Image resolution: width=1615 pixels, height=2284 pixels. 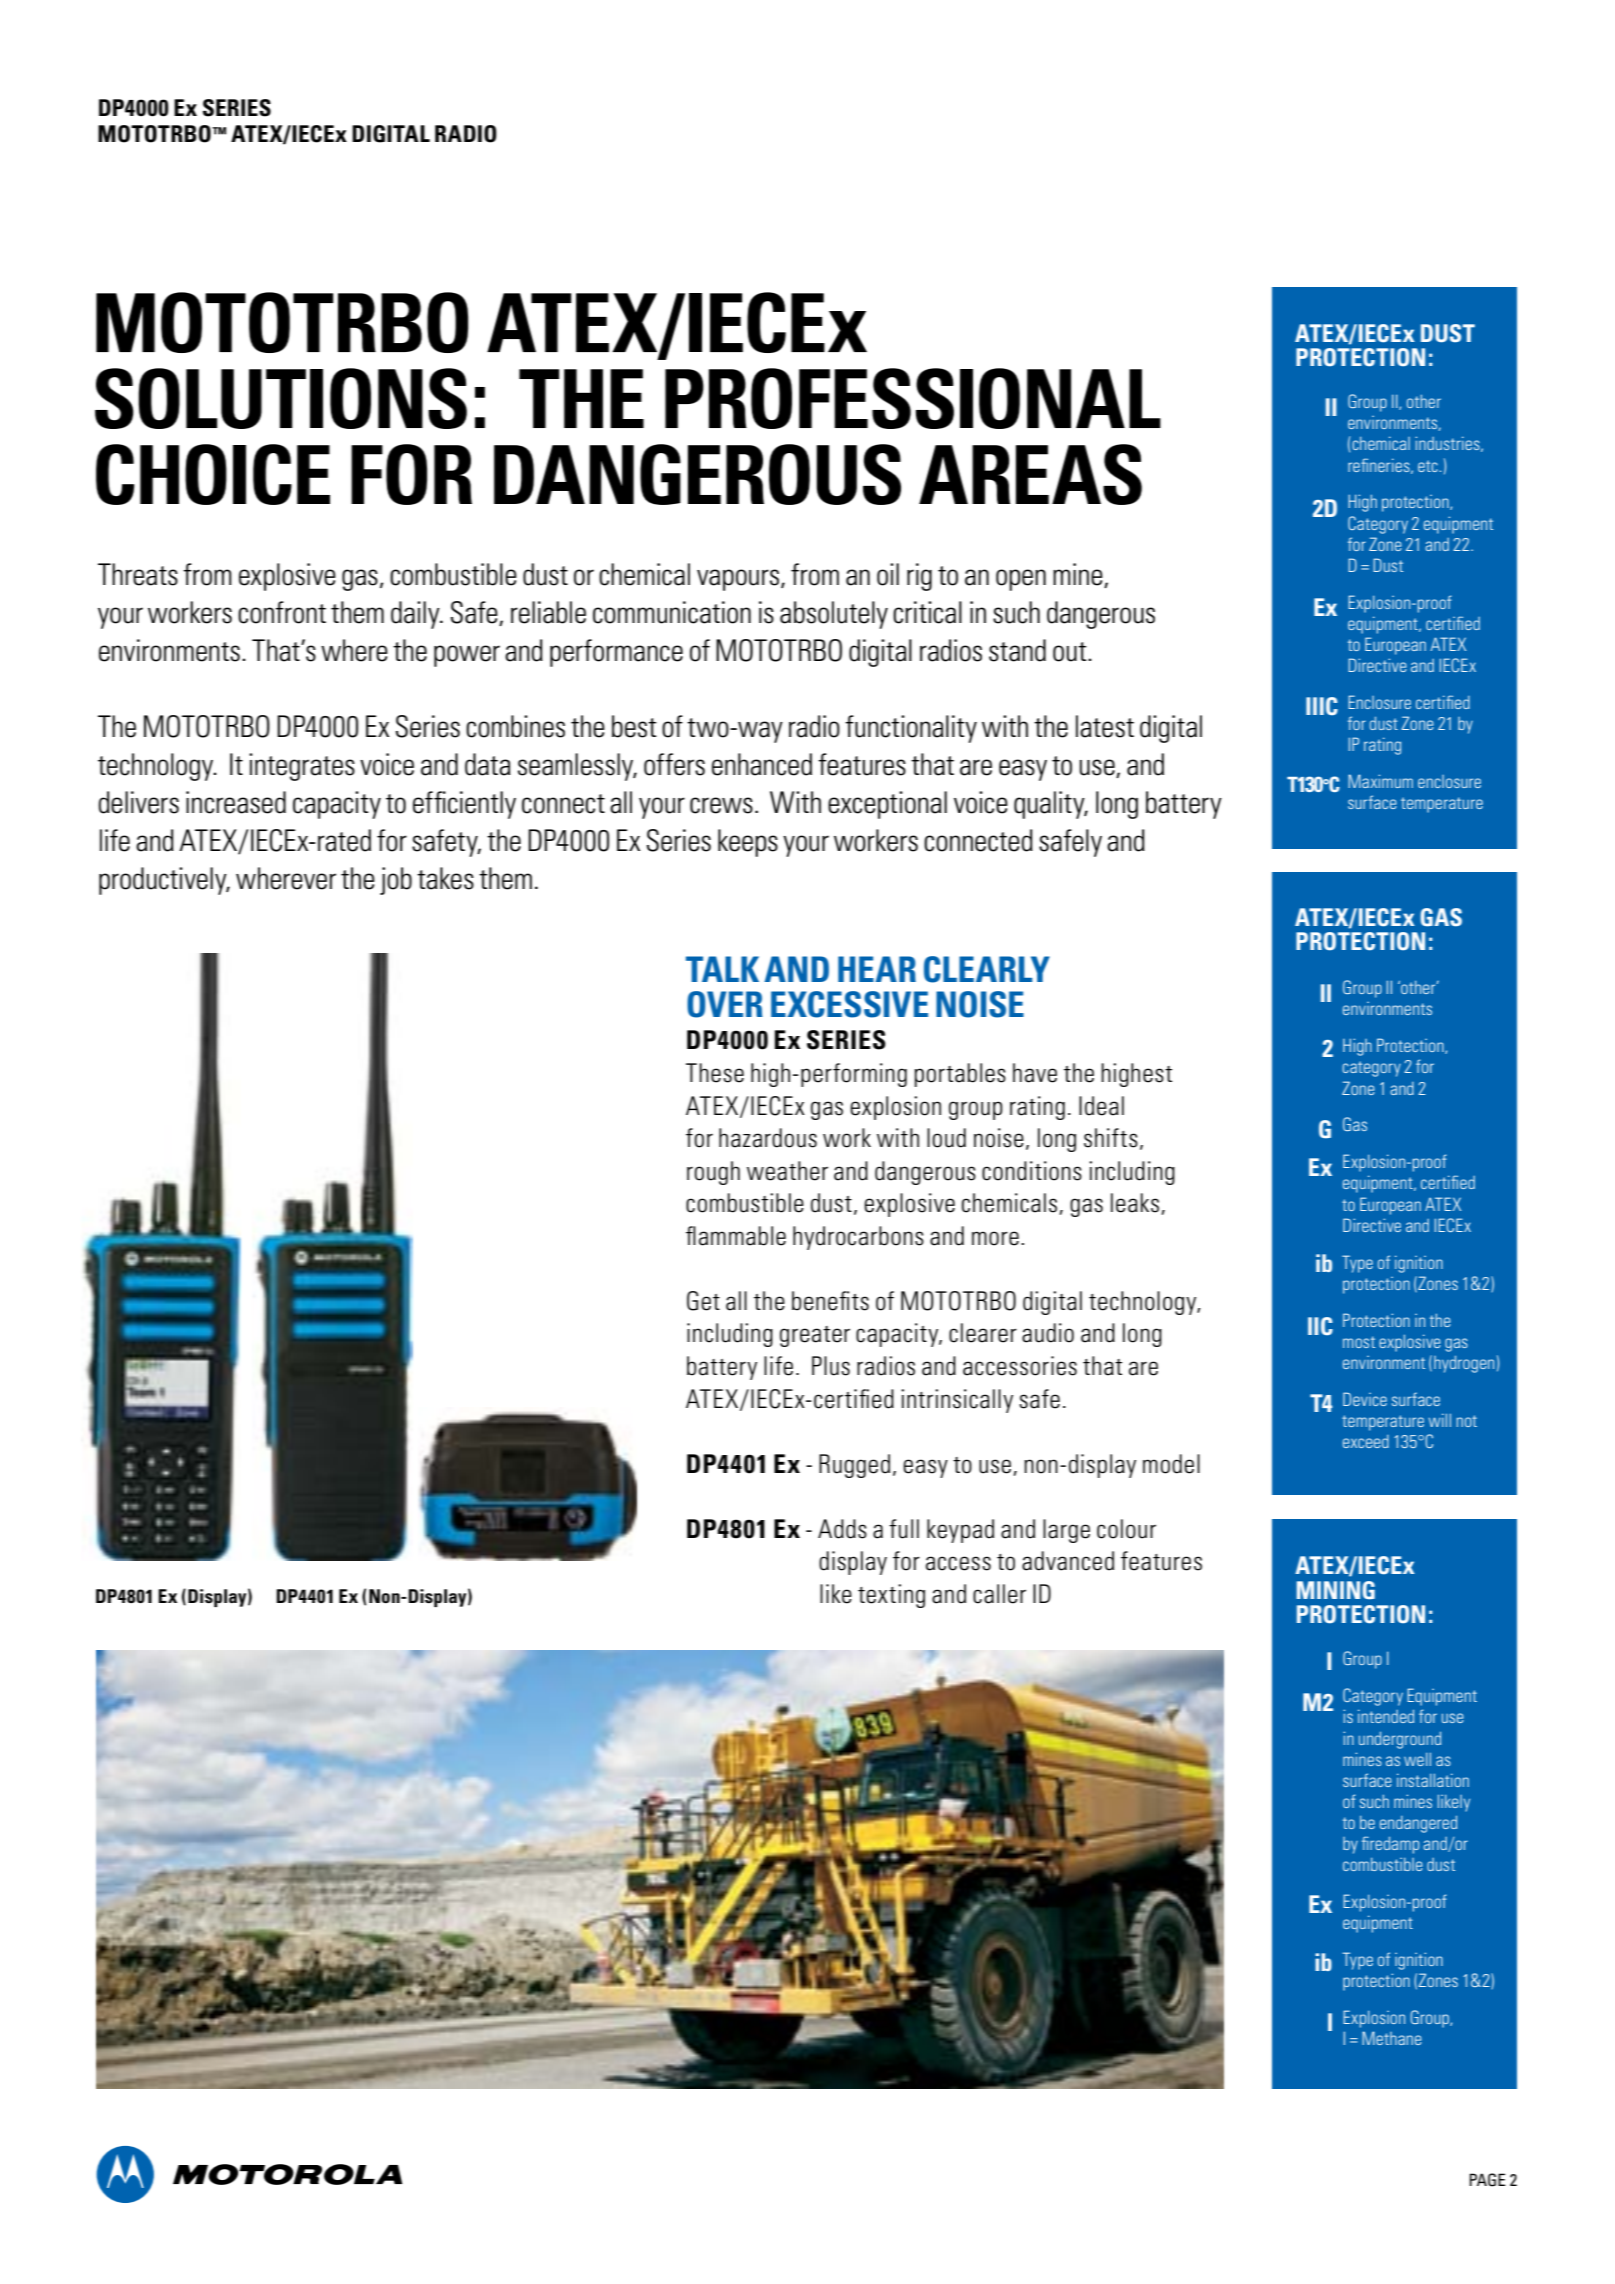 What do you see at coordinates (891, 1596) in the screenshot?
I see `texting` at bounding box center [891, 1596].
